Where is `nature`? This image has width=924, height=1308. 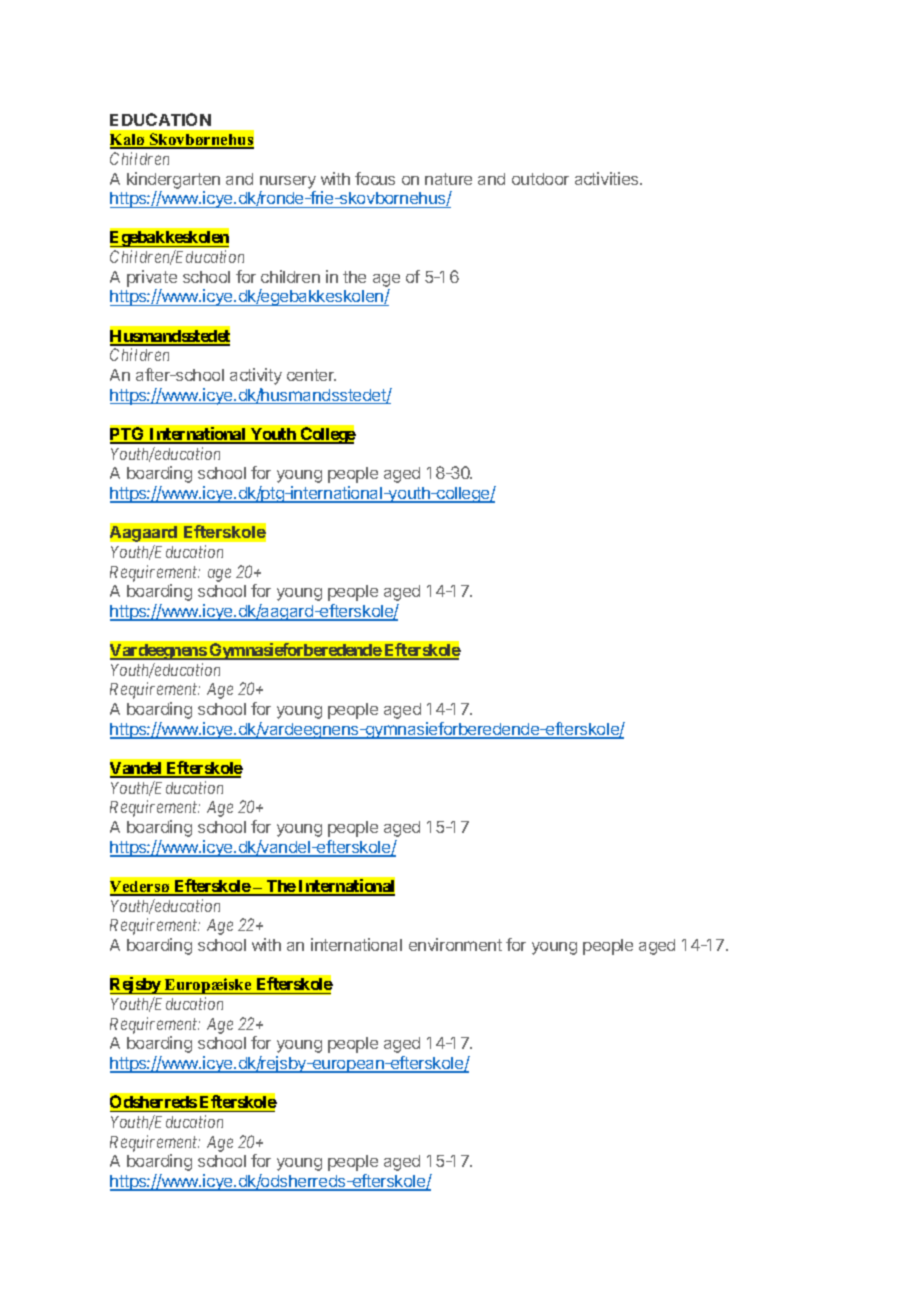 nature is located at coordinates (448, 179).
